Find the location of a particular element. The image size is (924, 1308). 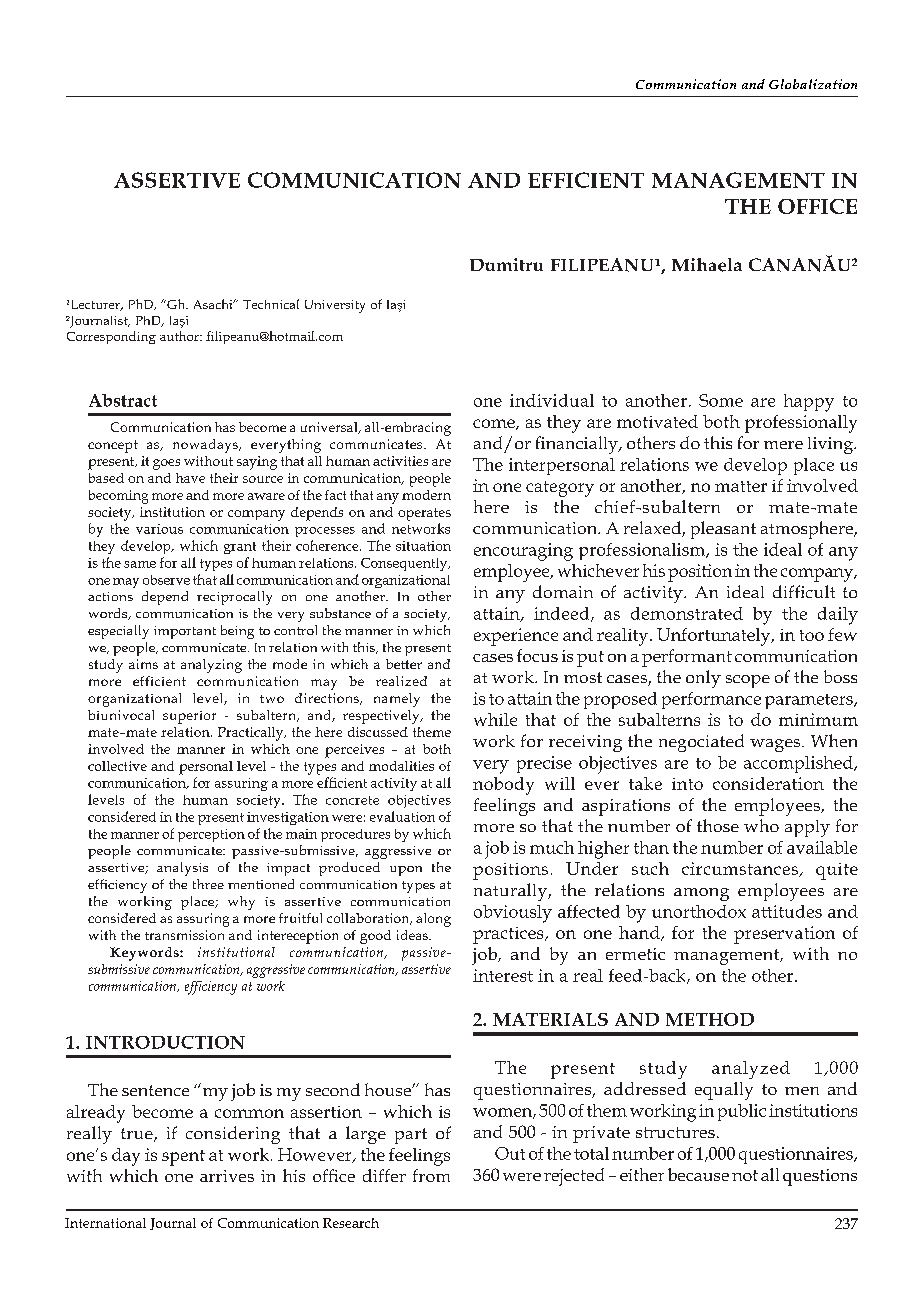

individual is located at coordinates (552, 400).
